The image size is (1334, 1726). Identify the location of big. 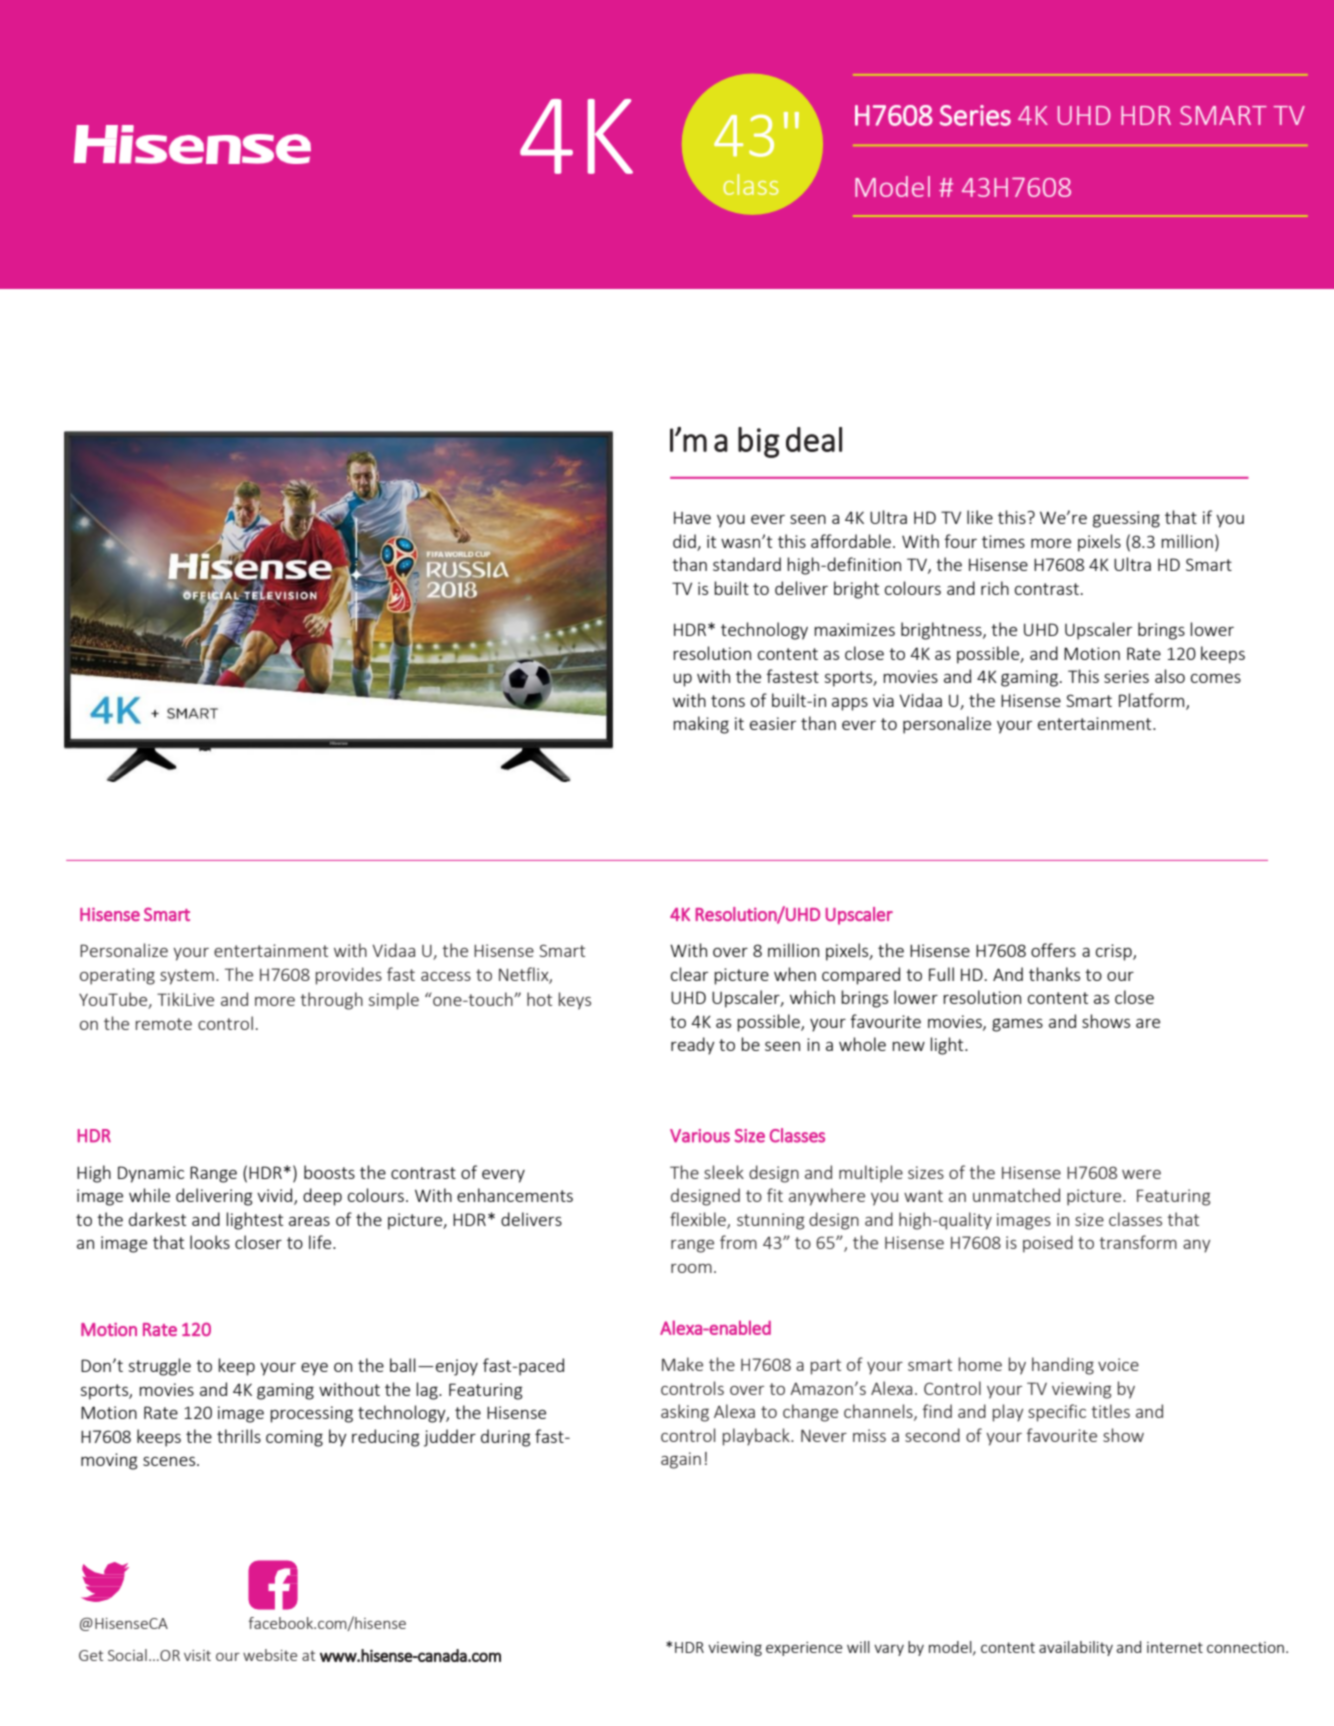
(759, 442).
